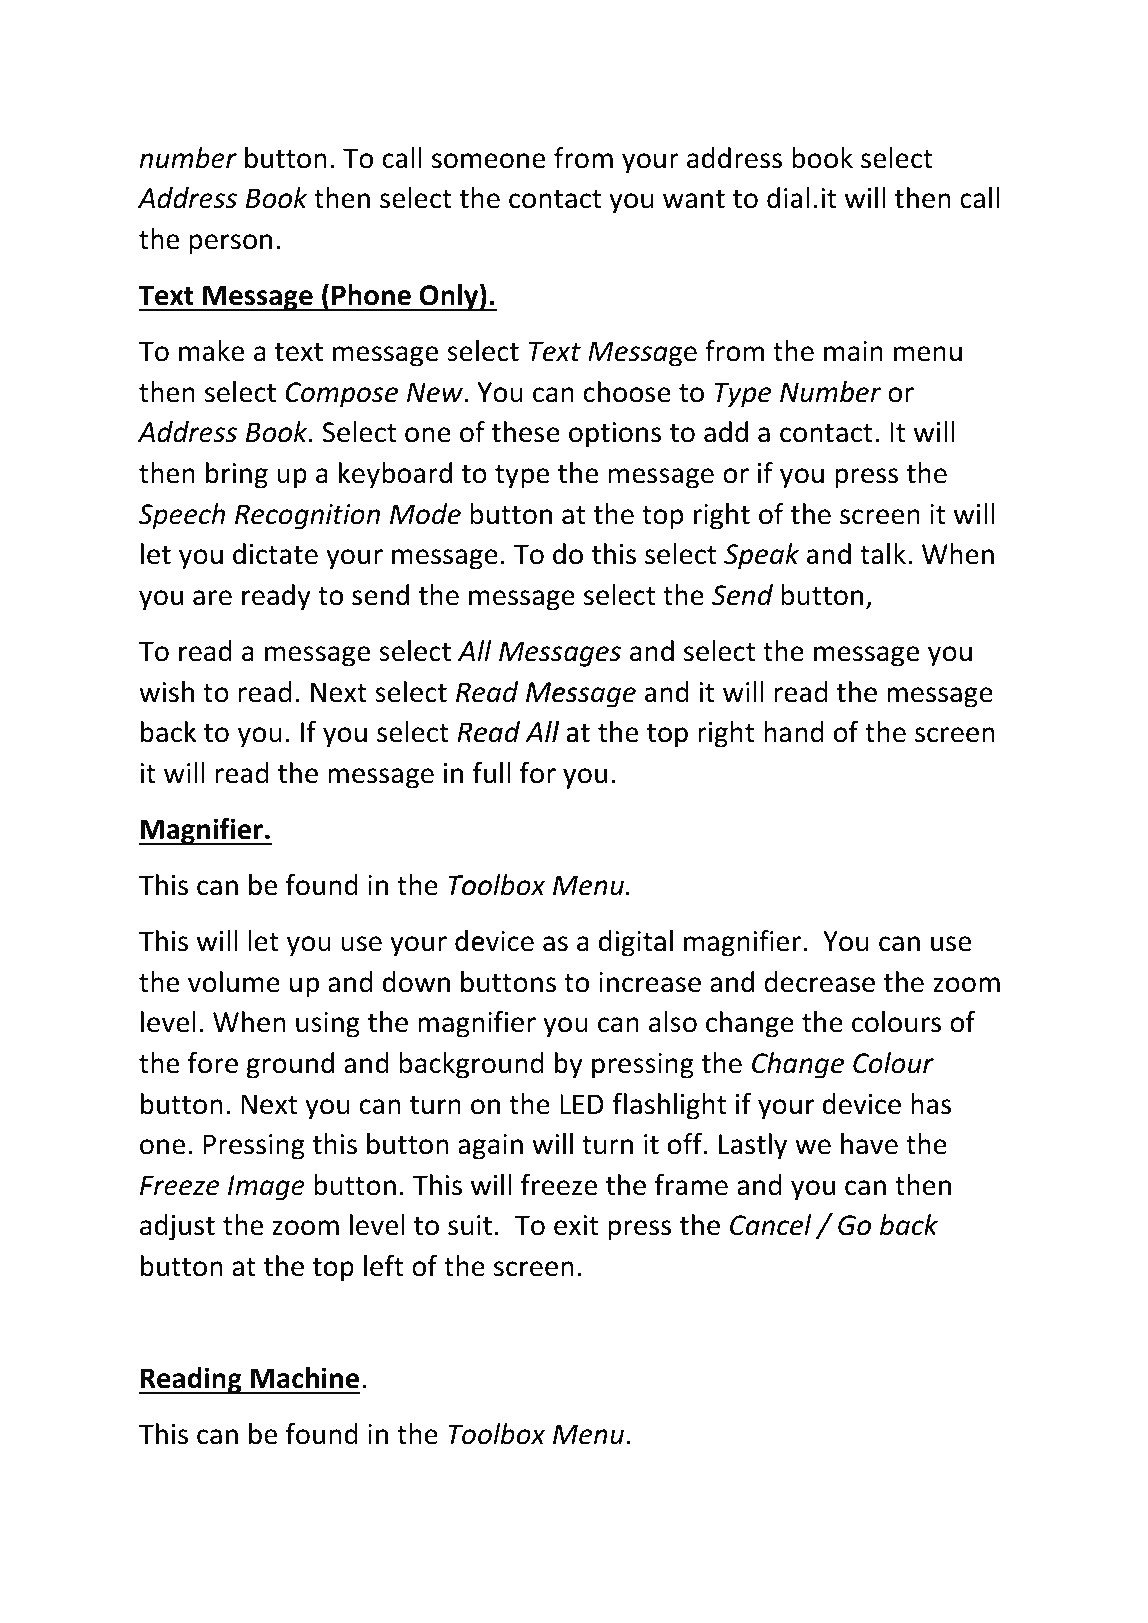 Image resolution: width=1148 pixels, height=1623 pixels. What do you see at coordinates (694, 199) in the document?
I see `want` at bounding box center [694, 199].
